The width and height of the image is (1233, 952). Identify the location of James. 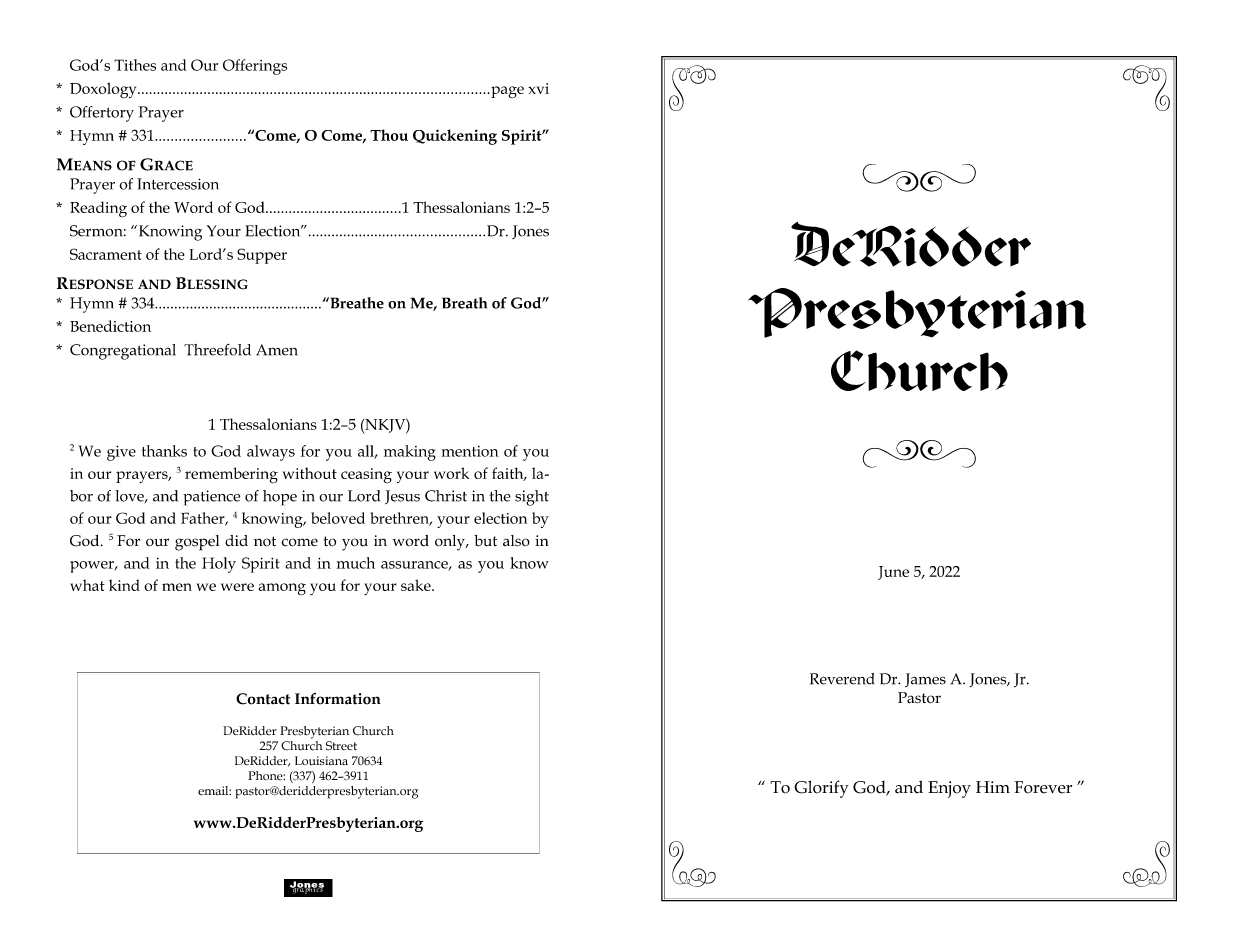
(925, 680).
